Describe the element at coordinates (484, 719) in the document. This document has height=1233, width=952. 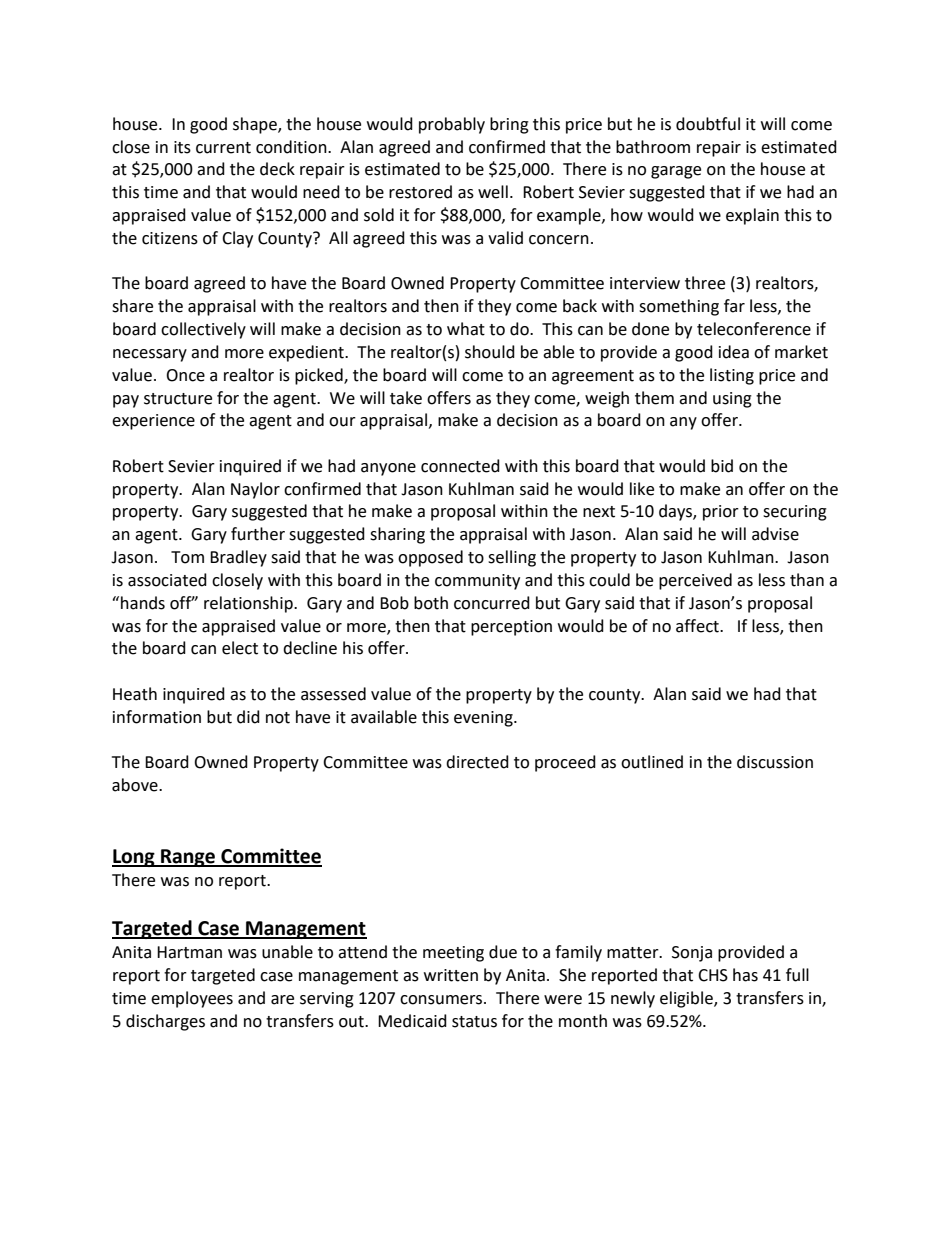
I see `evening` at that location.
